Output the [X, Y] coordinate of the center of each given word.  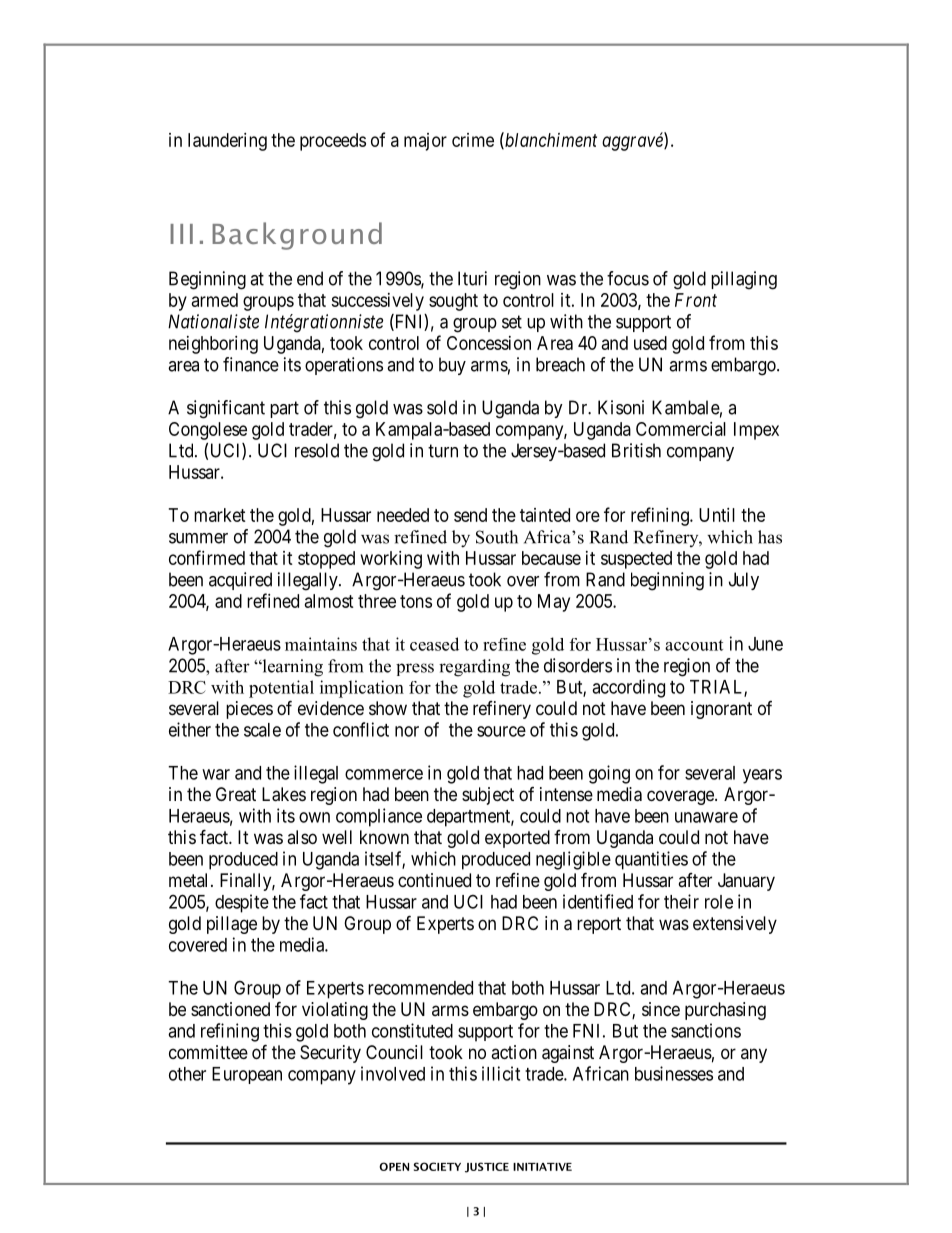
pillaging [744, 280]
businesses [674, 1073]
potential [281, 689]
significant [226, 409]
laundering [227, 142]
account [694, 645]
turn [443, 451]
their [681, 901]
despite [242, 903]
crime [473, 140]
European [247, 1075]
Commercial [681, 429]
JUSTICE [487, 1167]
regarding [474, 668]
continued [434, 880]
